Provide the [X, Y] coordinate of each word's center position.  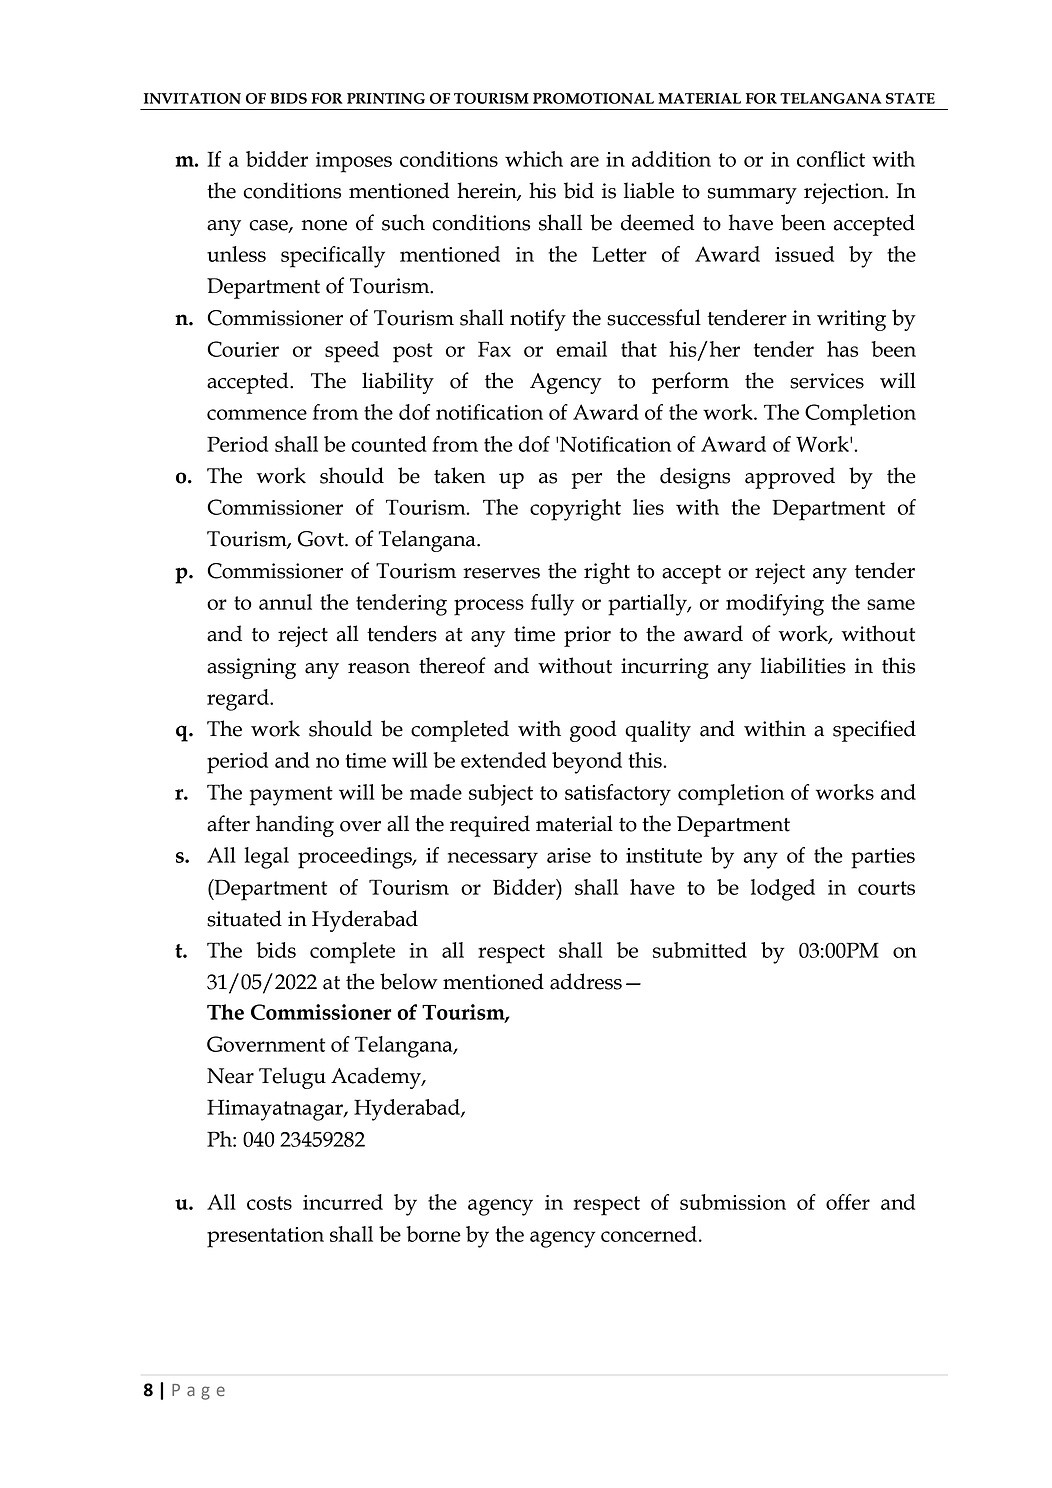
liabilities [803, 665]
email [581, 349]
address [586, 981]
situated [244, 918]
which [534, 159]
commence [257, 414]
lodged [783, 890]
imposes [354, 162]
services [827, 381]
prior [587, 636]
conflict [831, 159]
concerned [649, 1234]
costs [269, 1203]
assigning [251, 668]
